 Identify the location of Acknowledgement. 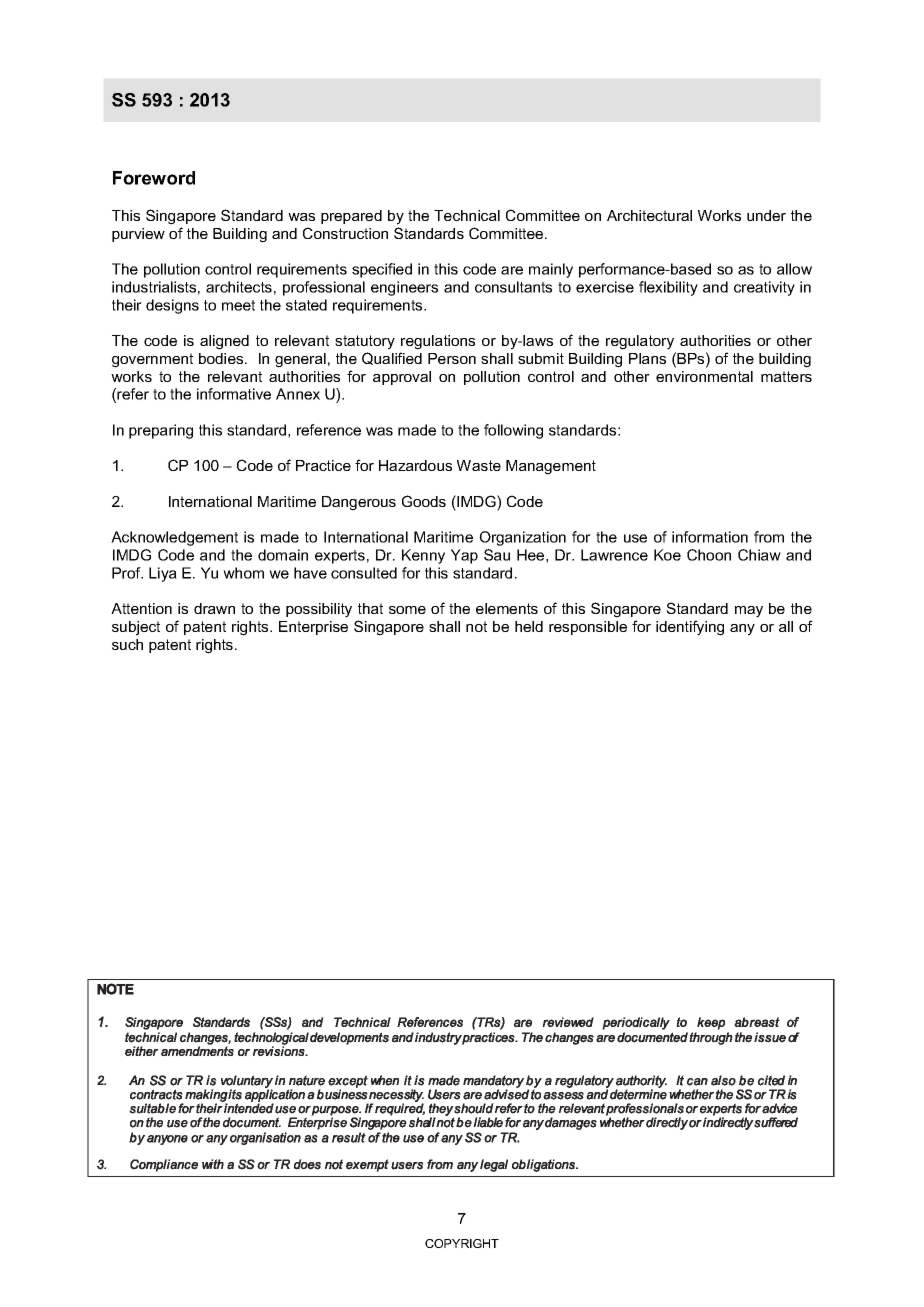
(174, 538).
